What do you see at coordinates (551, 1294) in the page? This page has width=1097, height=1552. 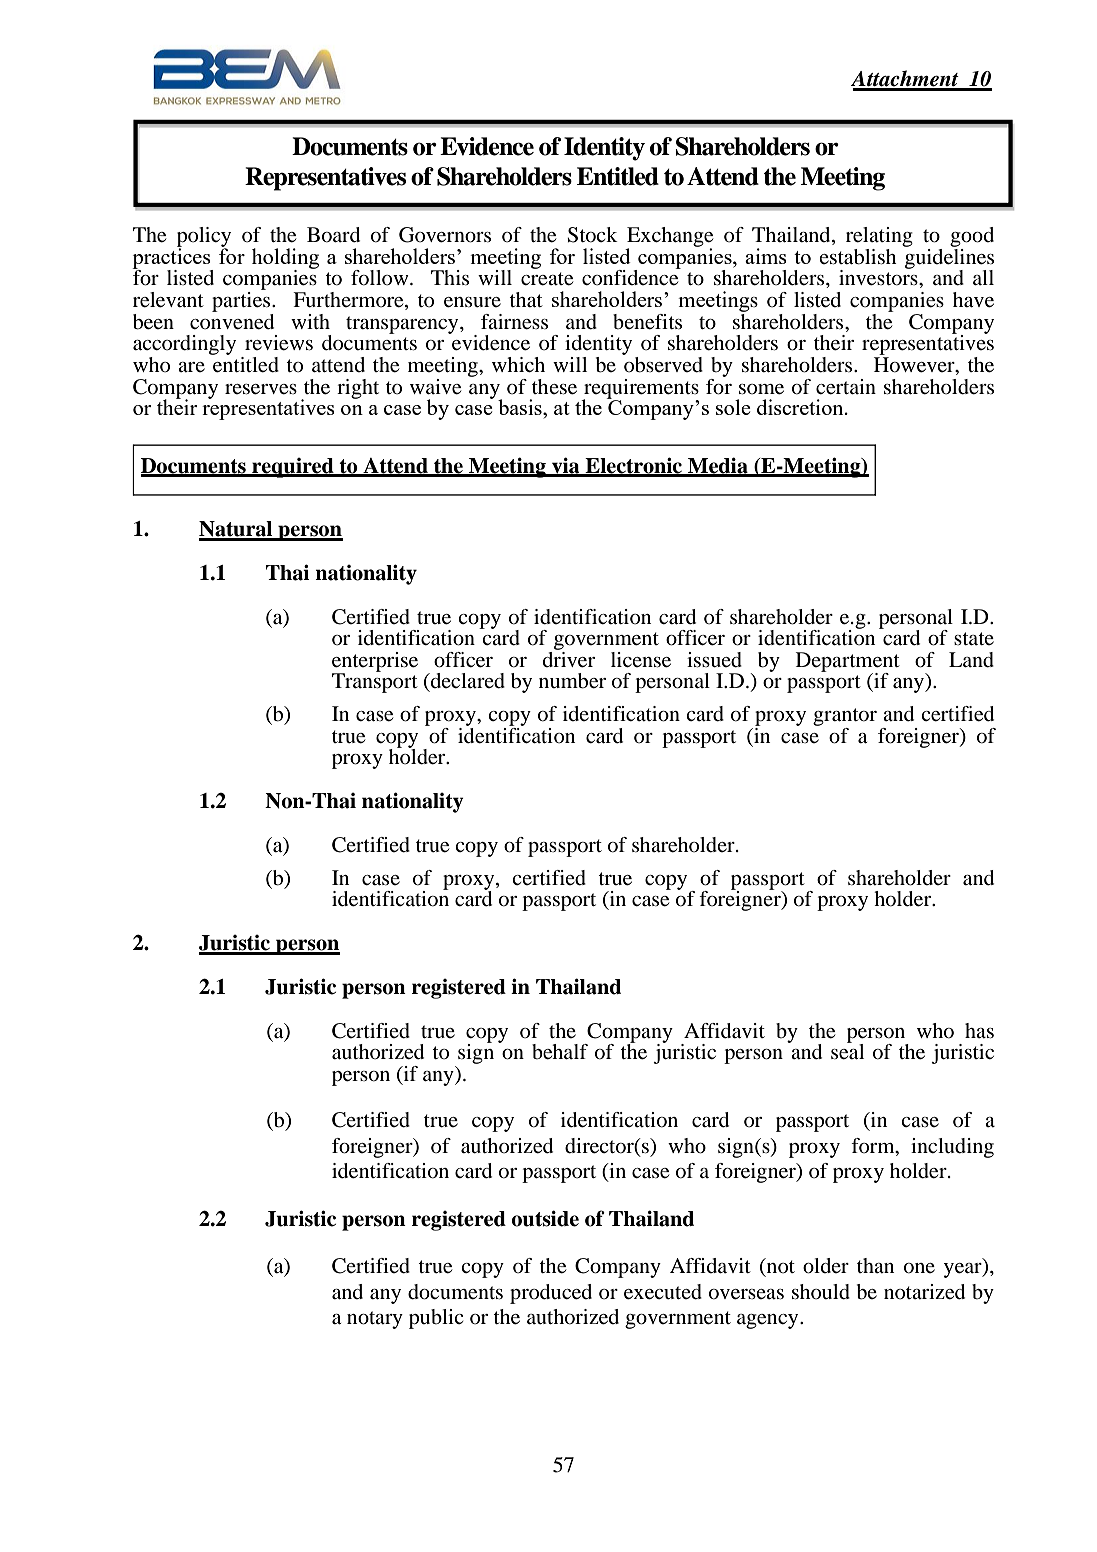 I see `produced` at bounding box center [551, 1294].
